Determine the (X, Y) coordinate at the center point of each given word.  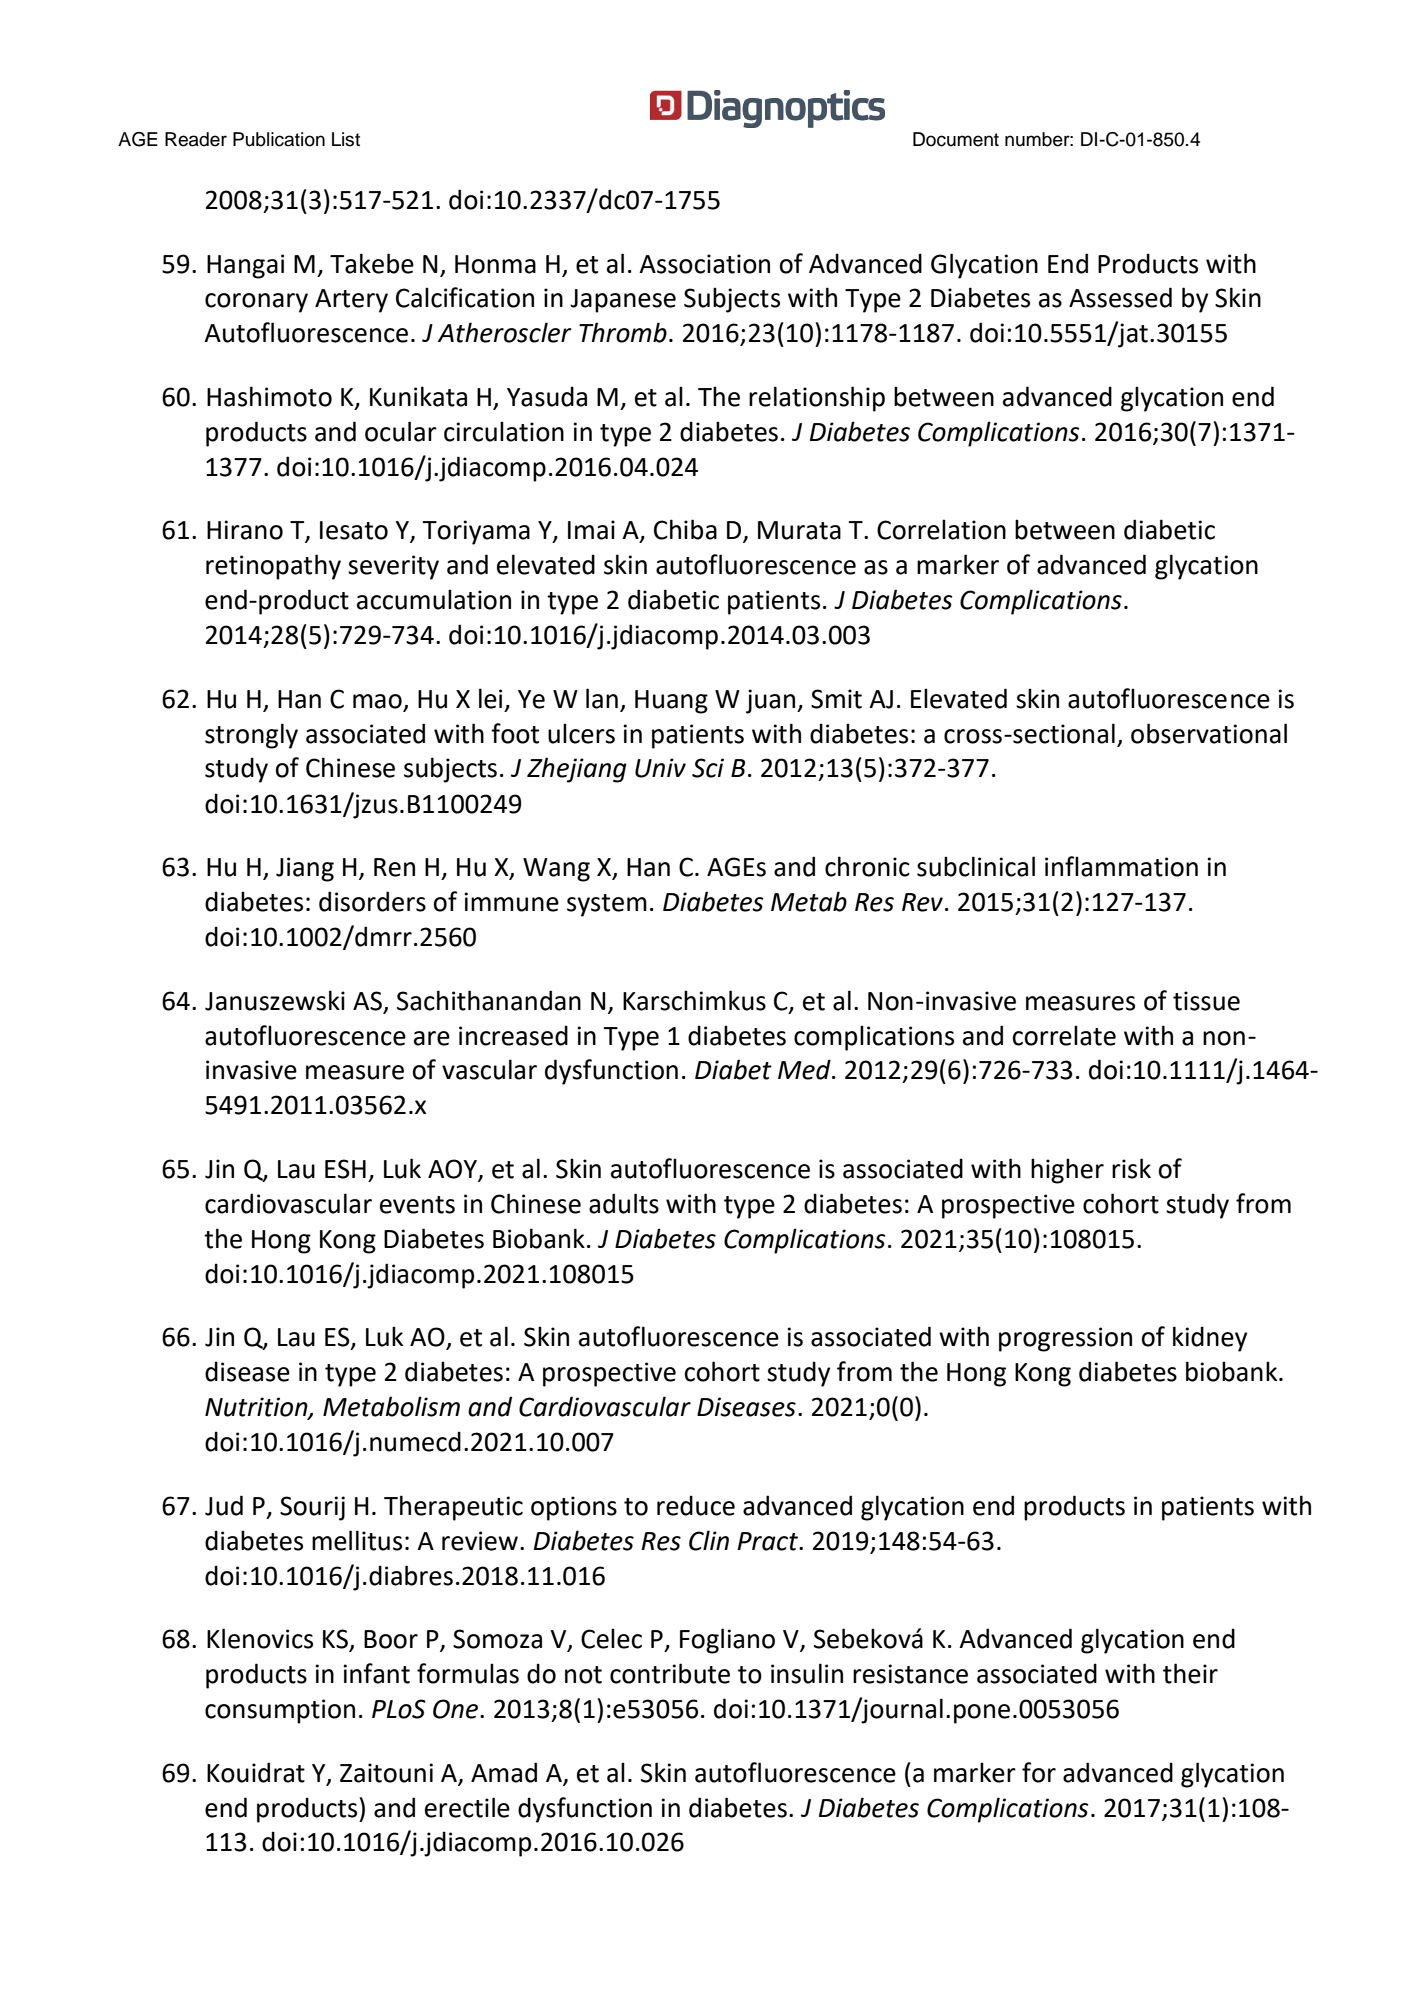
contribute (670, 1673)
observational (1209, 733)
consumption (280, 1711)
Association (704, 264)
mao (377, 701)
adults (624, 1203)
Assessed (1120, 297)
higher (1067, 1171)
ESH (345, 1169)
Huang (671, 702)
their (1190, 1673)
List (346, 139)
